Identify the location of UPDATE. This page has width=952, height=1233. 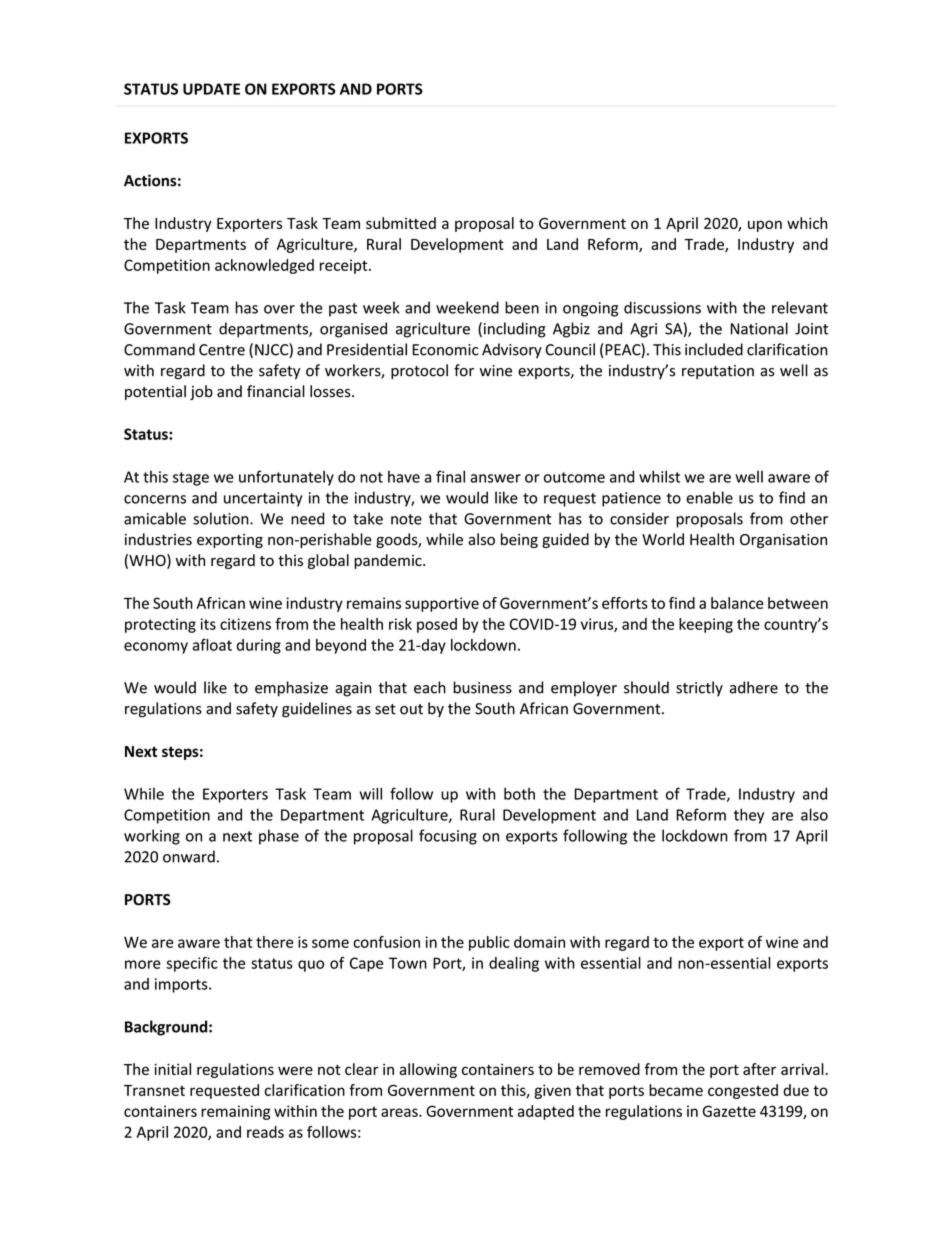
(211, 89).
